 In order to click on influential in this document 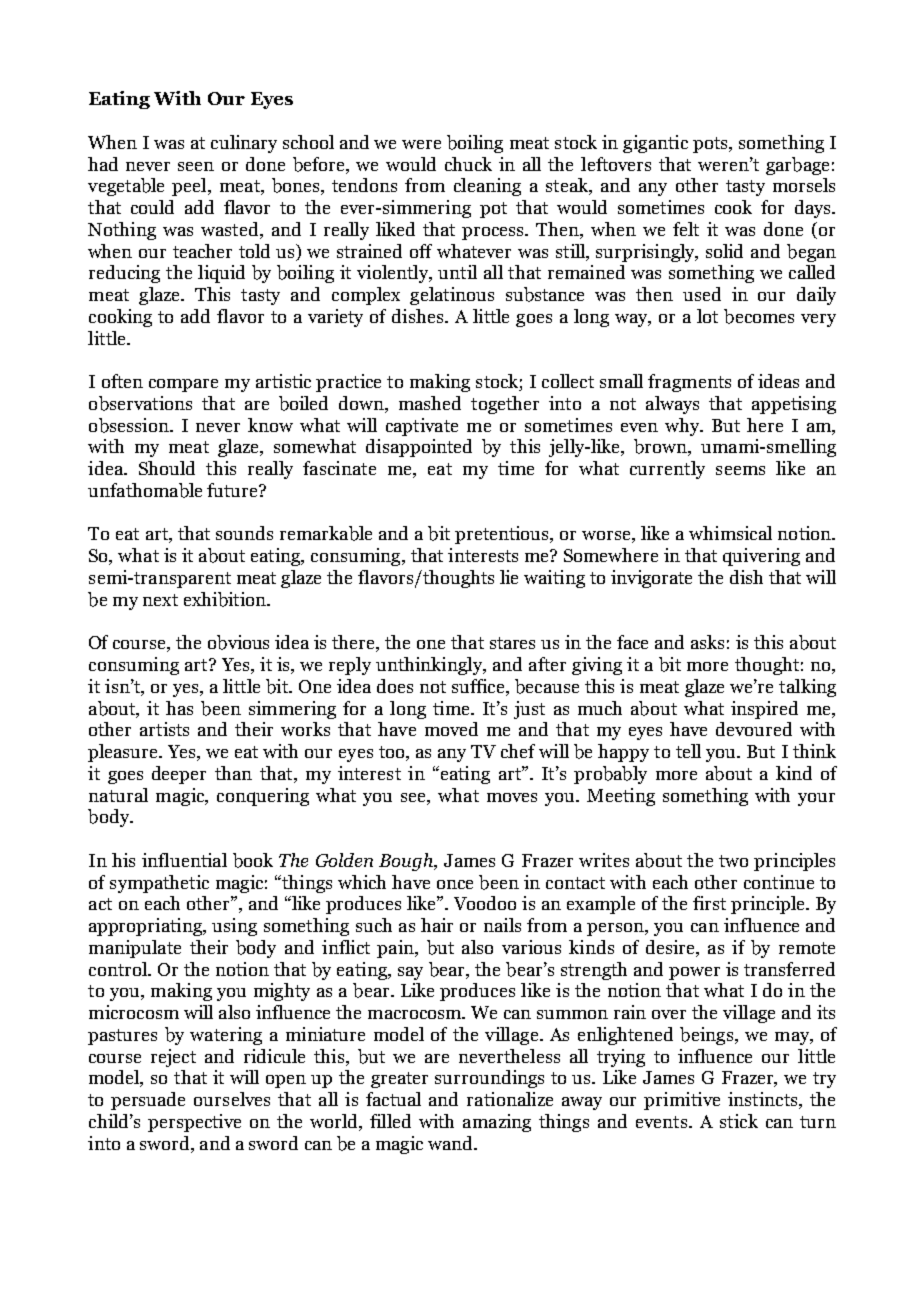, I will do `click(184, 860)`.
